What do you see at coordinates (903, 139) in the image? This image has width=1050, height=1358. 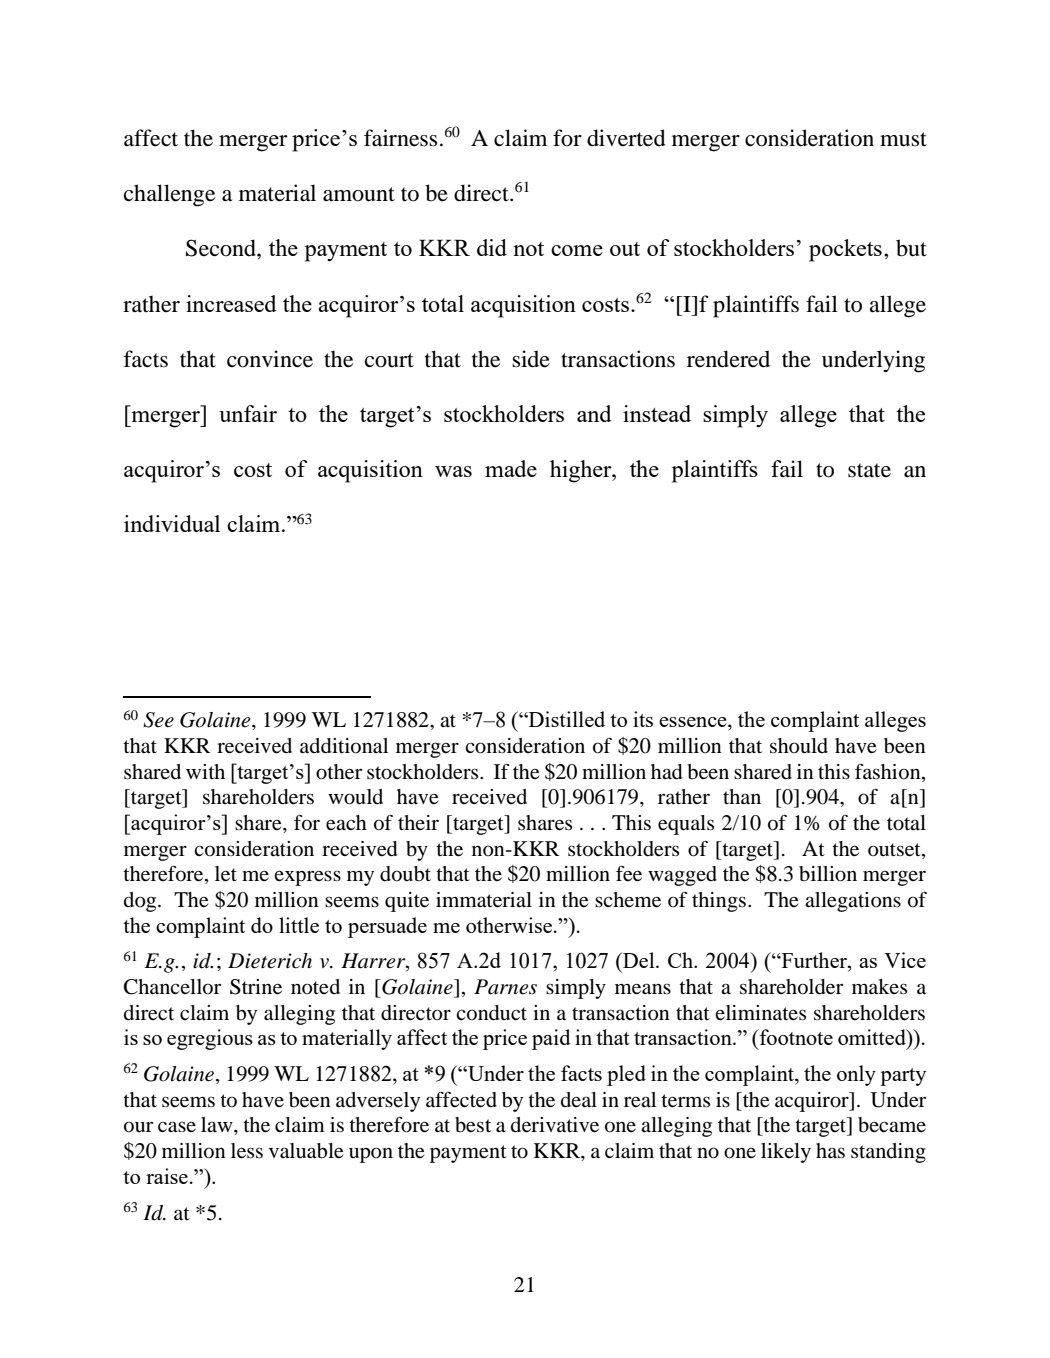 I see `must` at bounding box center [903, 139].
